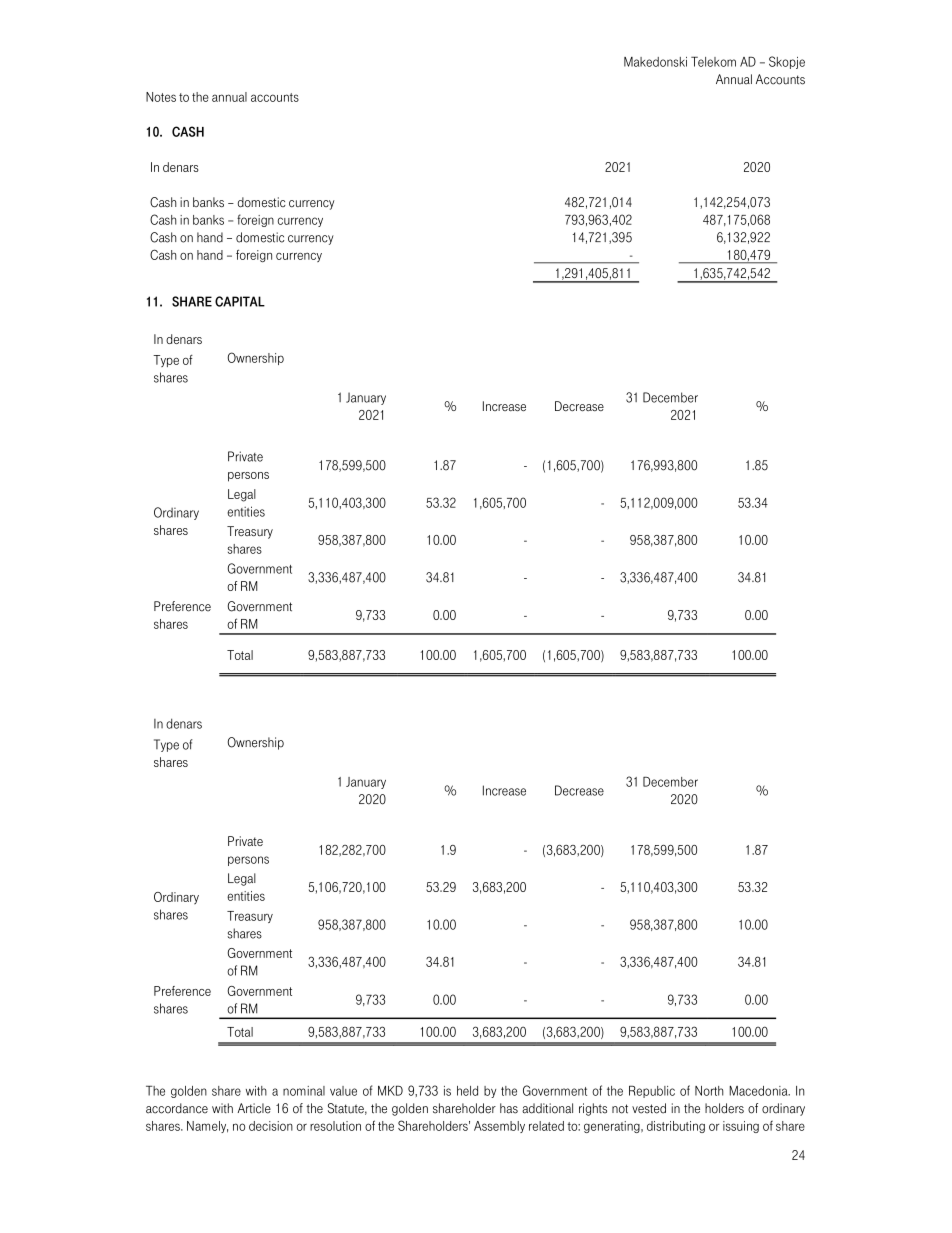 This image has height=1233, width=952. What do you see at coordinates (759, 1091) in the image?
I see `Macedonia` at bounding box center [759, 1091].
